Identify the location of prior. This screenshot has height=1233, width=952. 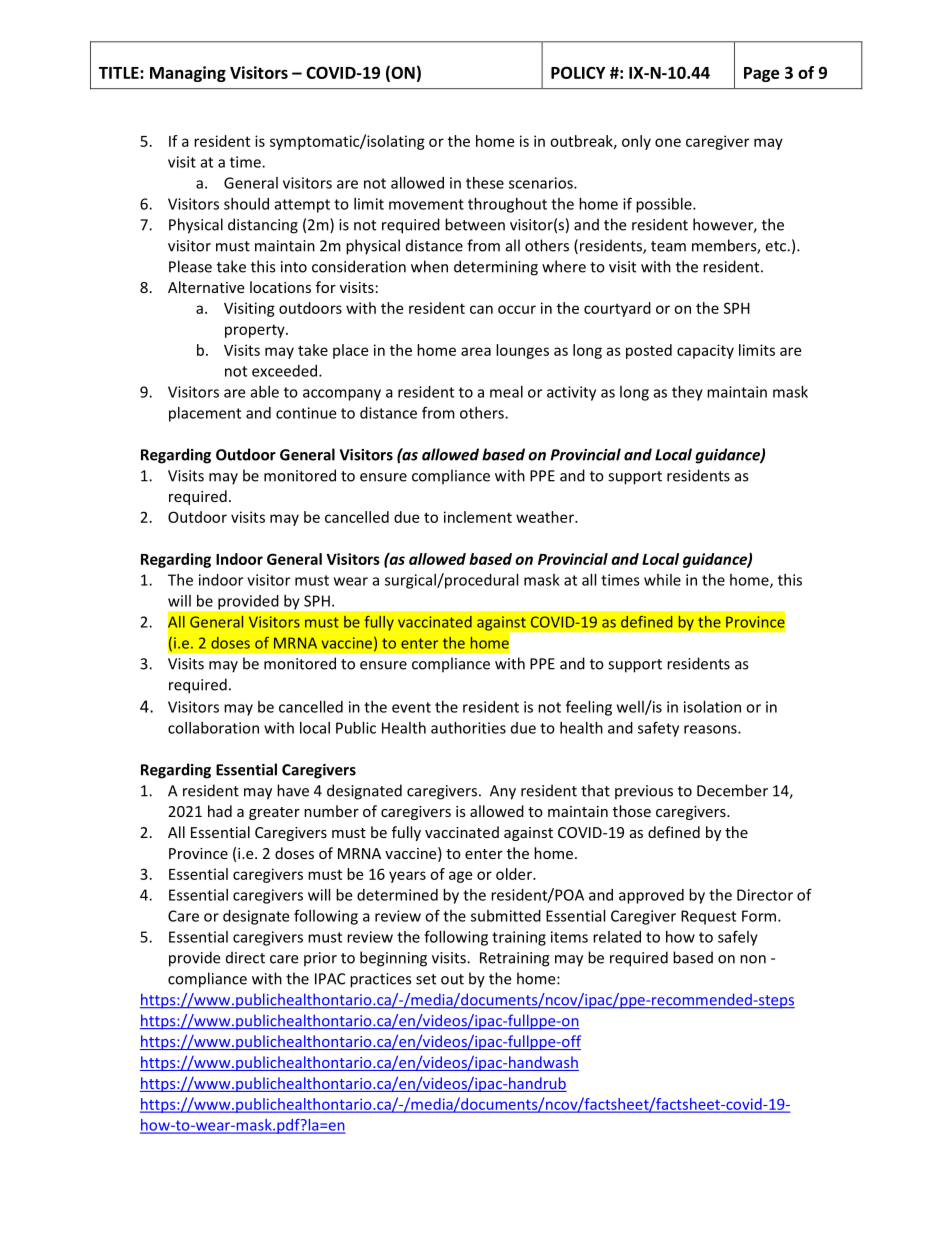
(320, 959).
